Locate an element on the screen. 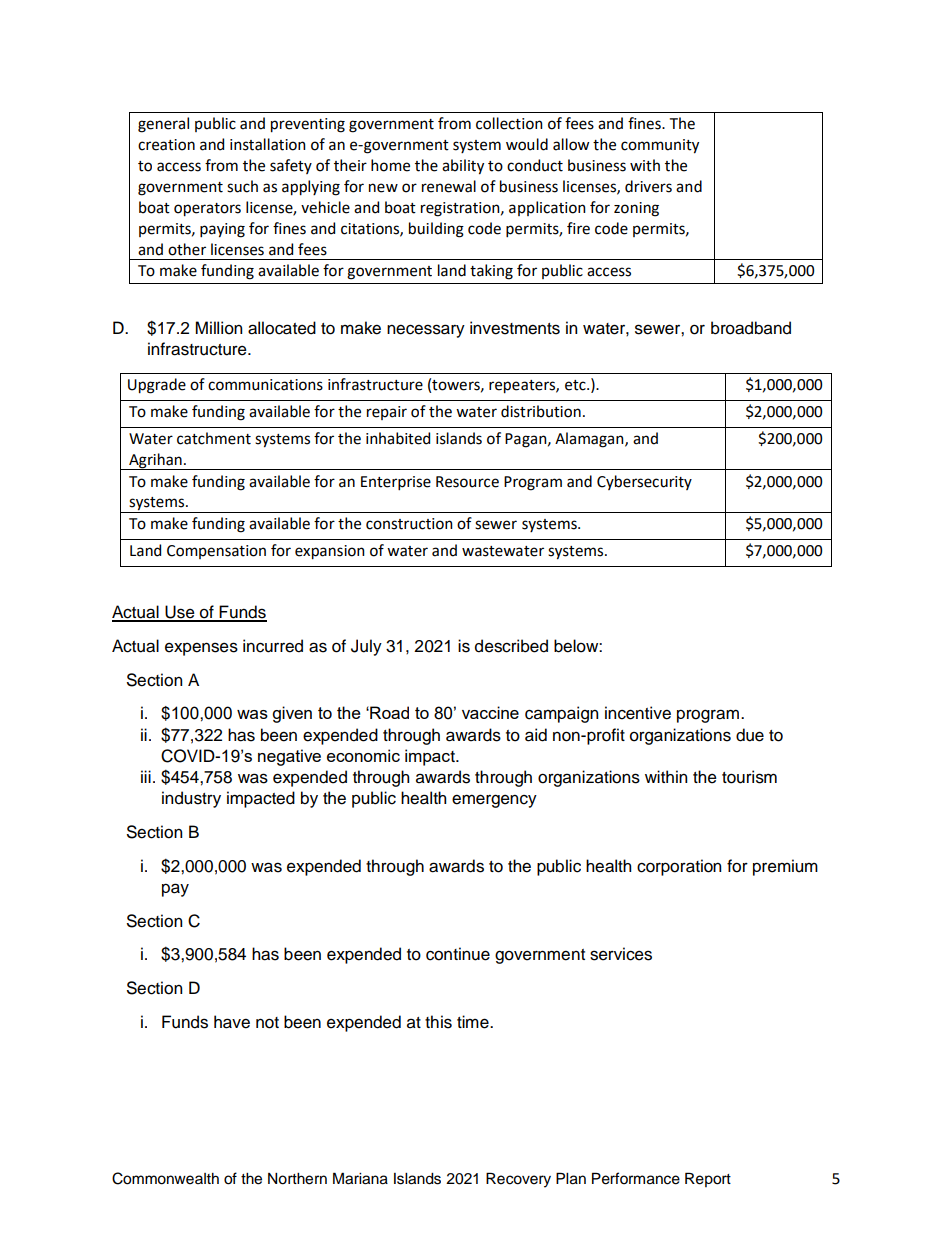 The image size is (952, 1233). Resource is located at coordinates (467, 482).
